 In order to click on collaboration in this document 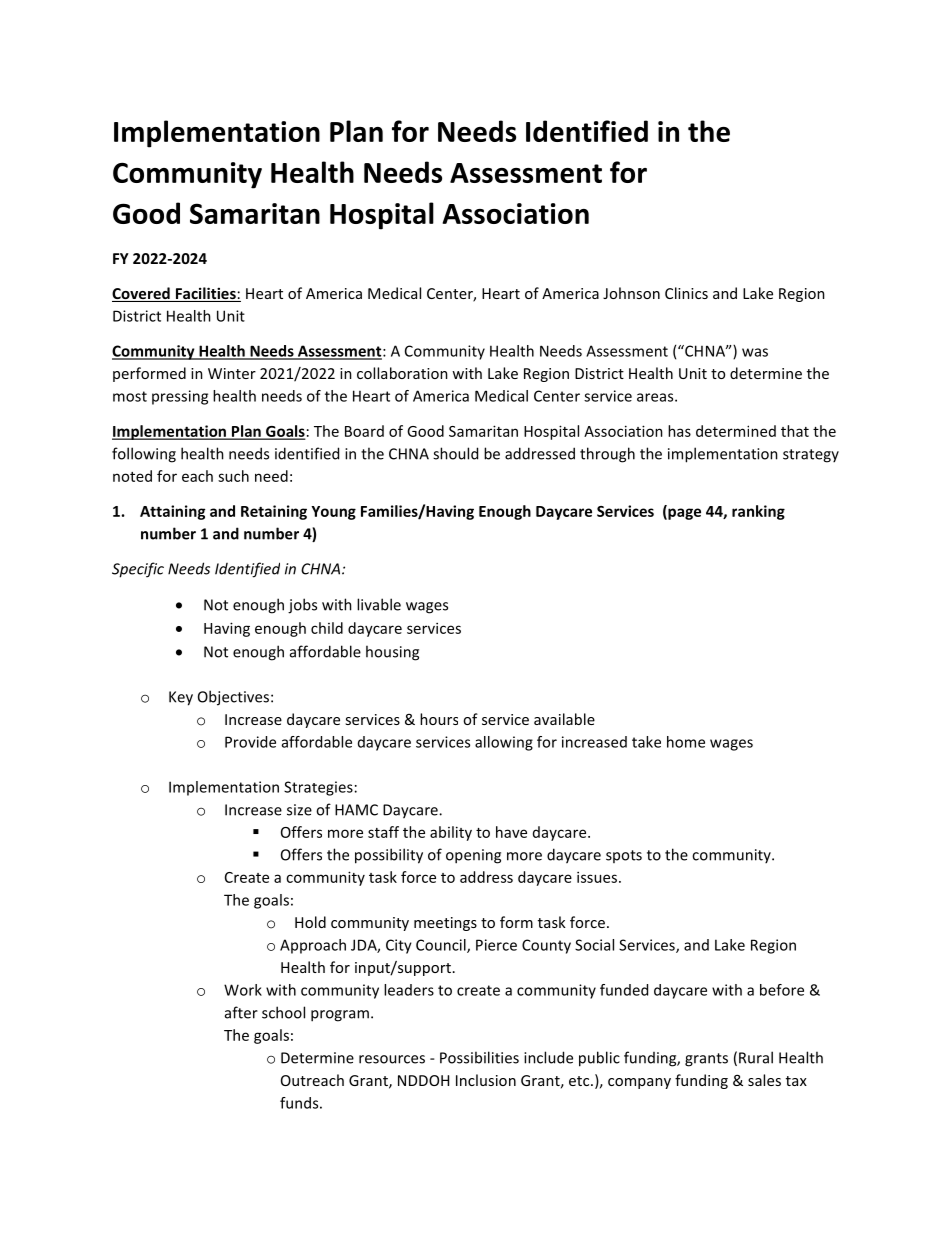, I will do `click(402, 373)`.
